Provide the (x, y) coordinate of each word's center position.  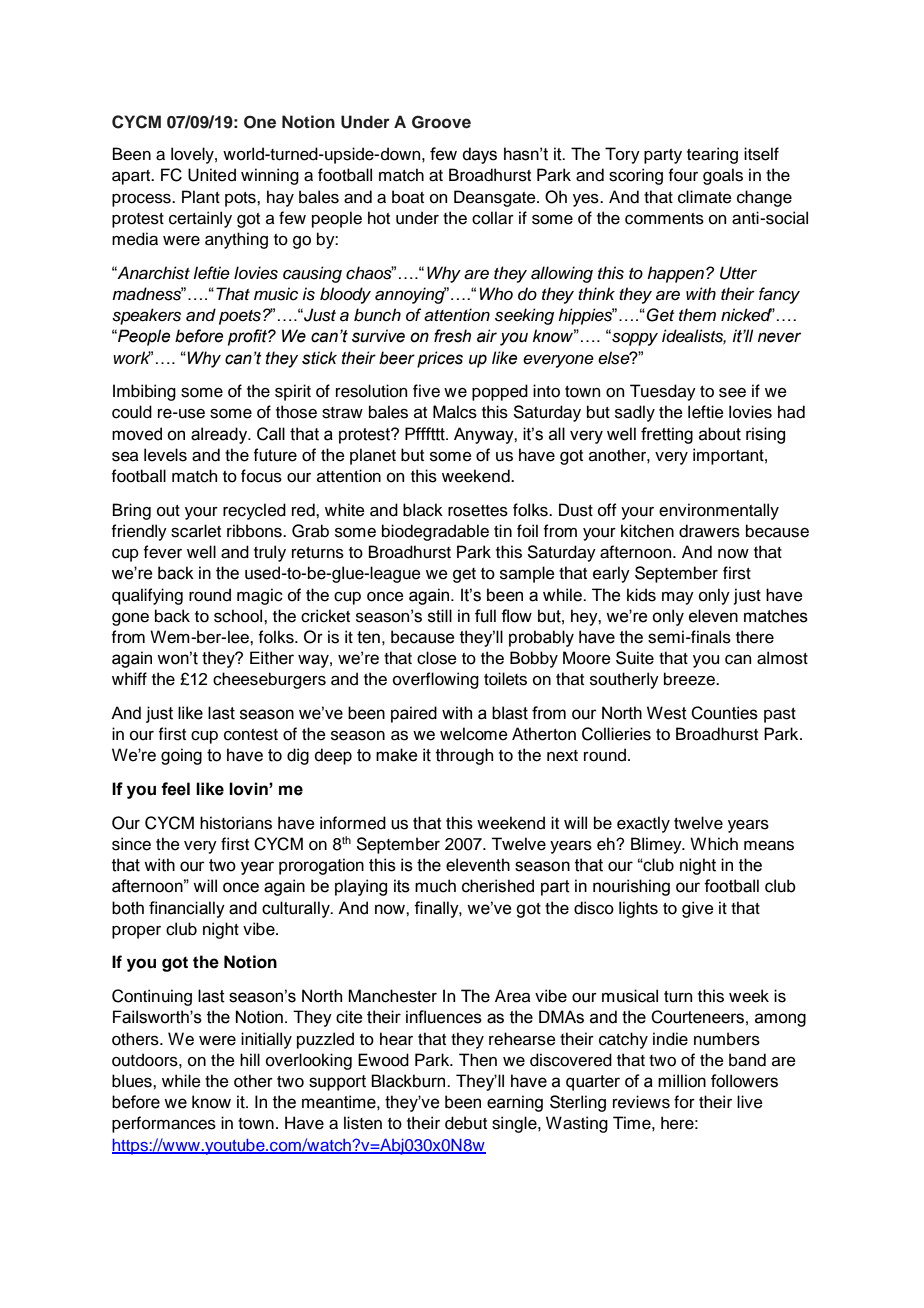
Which (714, 844)
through (464, 756)
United (212, 175)
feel (175, 789)
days (479, 155)
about (720, 434)
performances (164, 1124)
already (220, 435)
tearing (712, 155)
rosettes (478, 511)
